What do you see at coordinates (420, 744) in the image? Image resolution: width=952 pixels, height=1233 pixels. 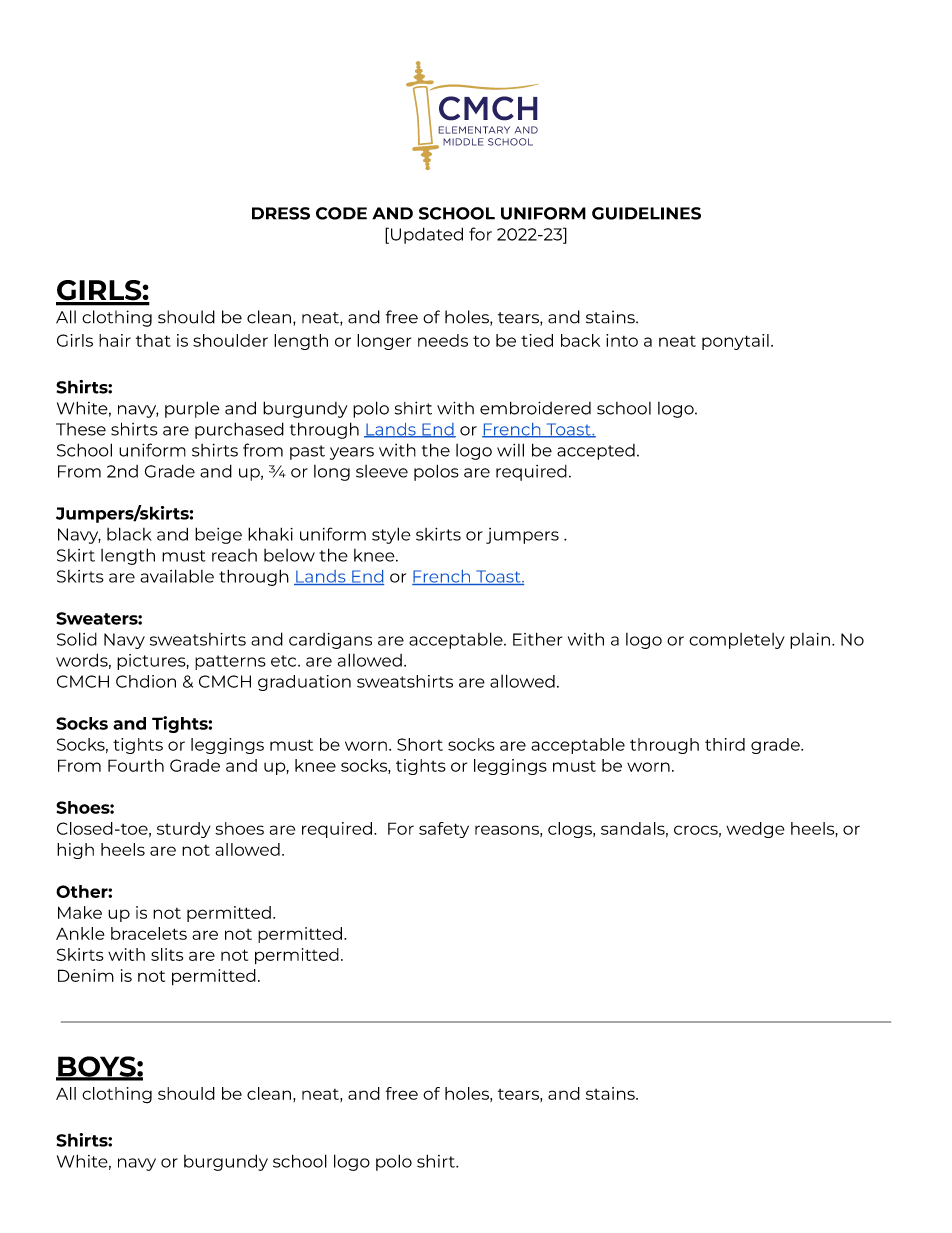 I see `Short` at bounding box center [420, 744].
